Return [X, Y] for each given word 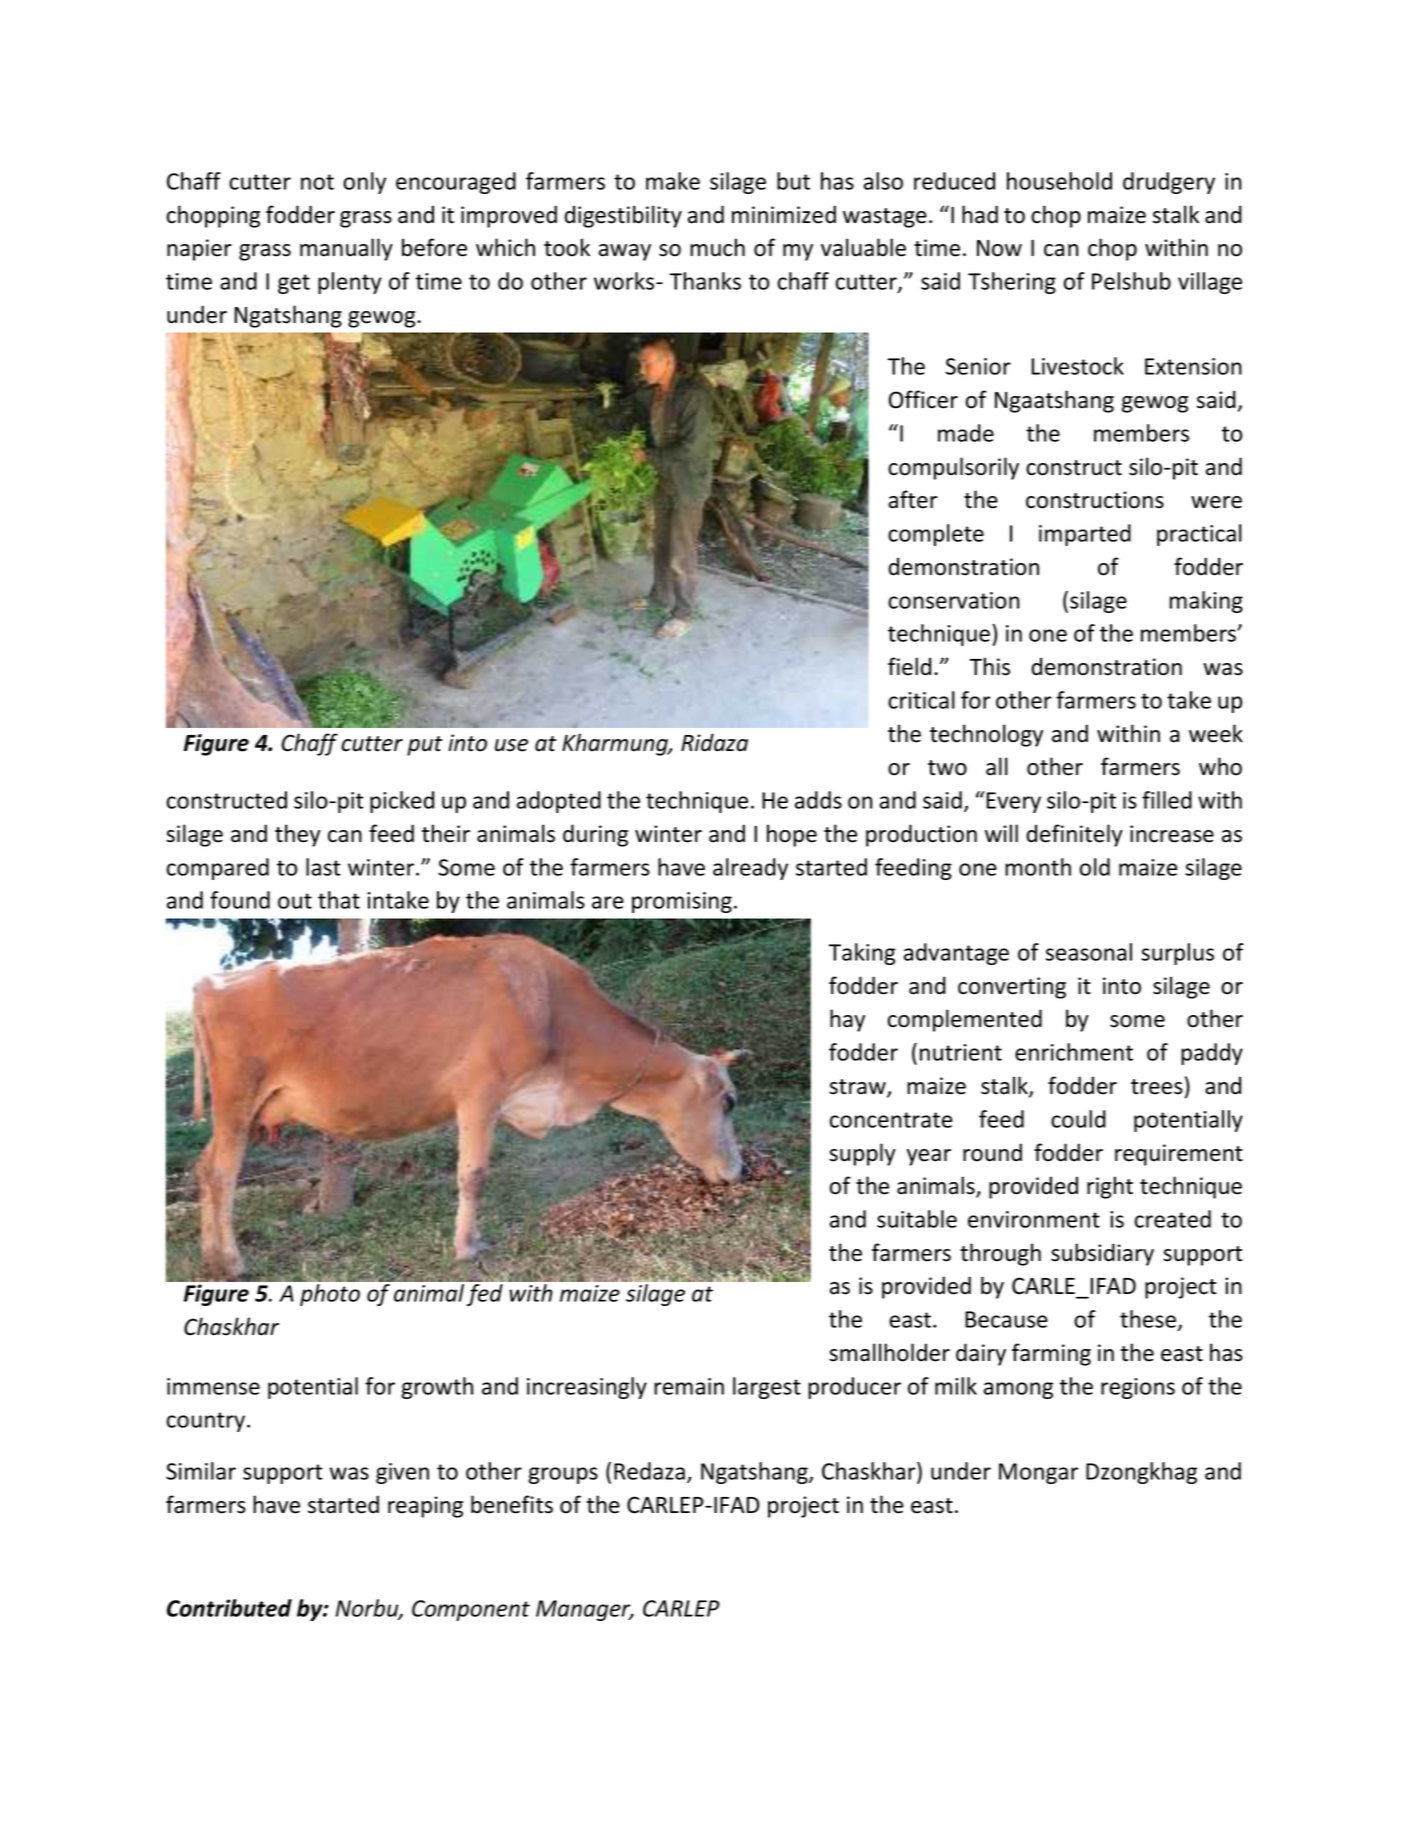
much [717, 247]
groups [563, 1475]
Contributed [229, 1608]
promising [682, 902]
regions [1138, 1388]
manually [346, 249]
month [1038, 867]
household [1059, 181]
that [339, 900]
